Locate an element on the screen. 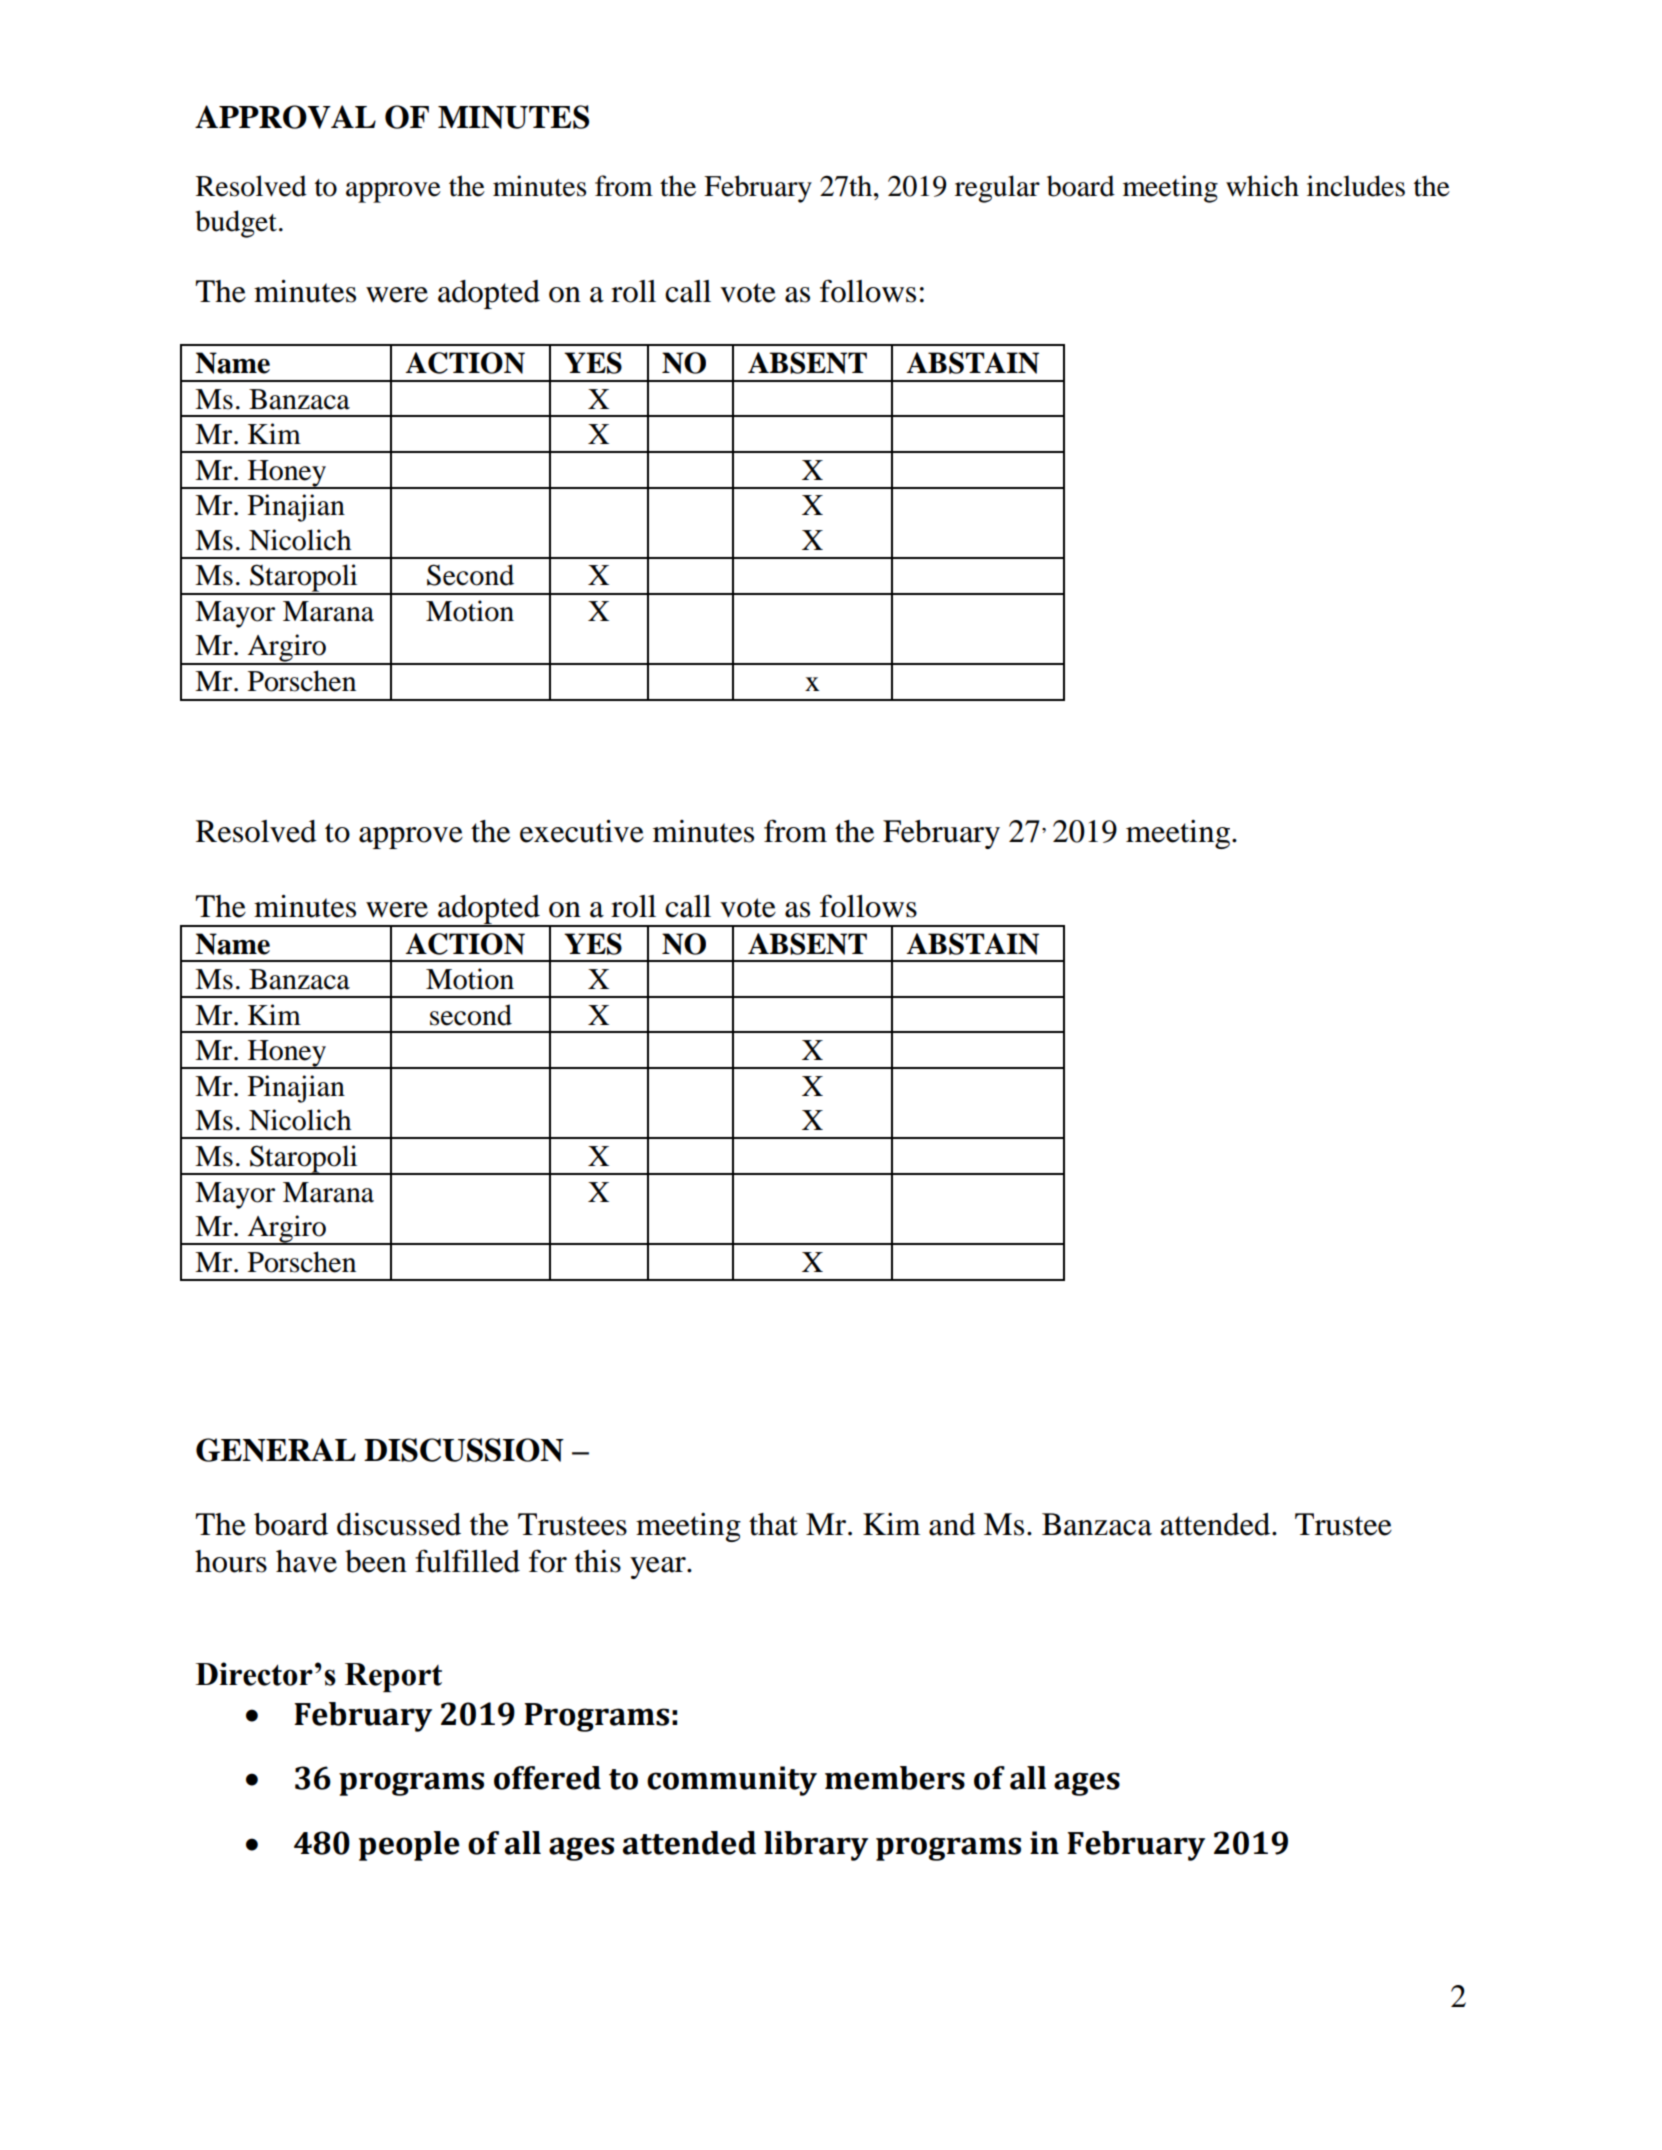  which is located at coordinates (1262, 186).
